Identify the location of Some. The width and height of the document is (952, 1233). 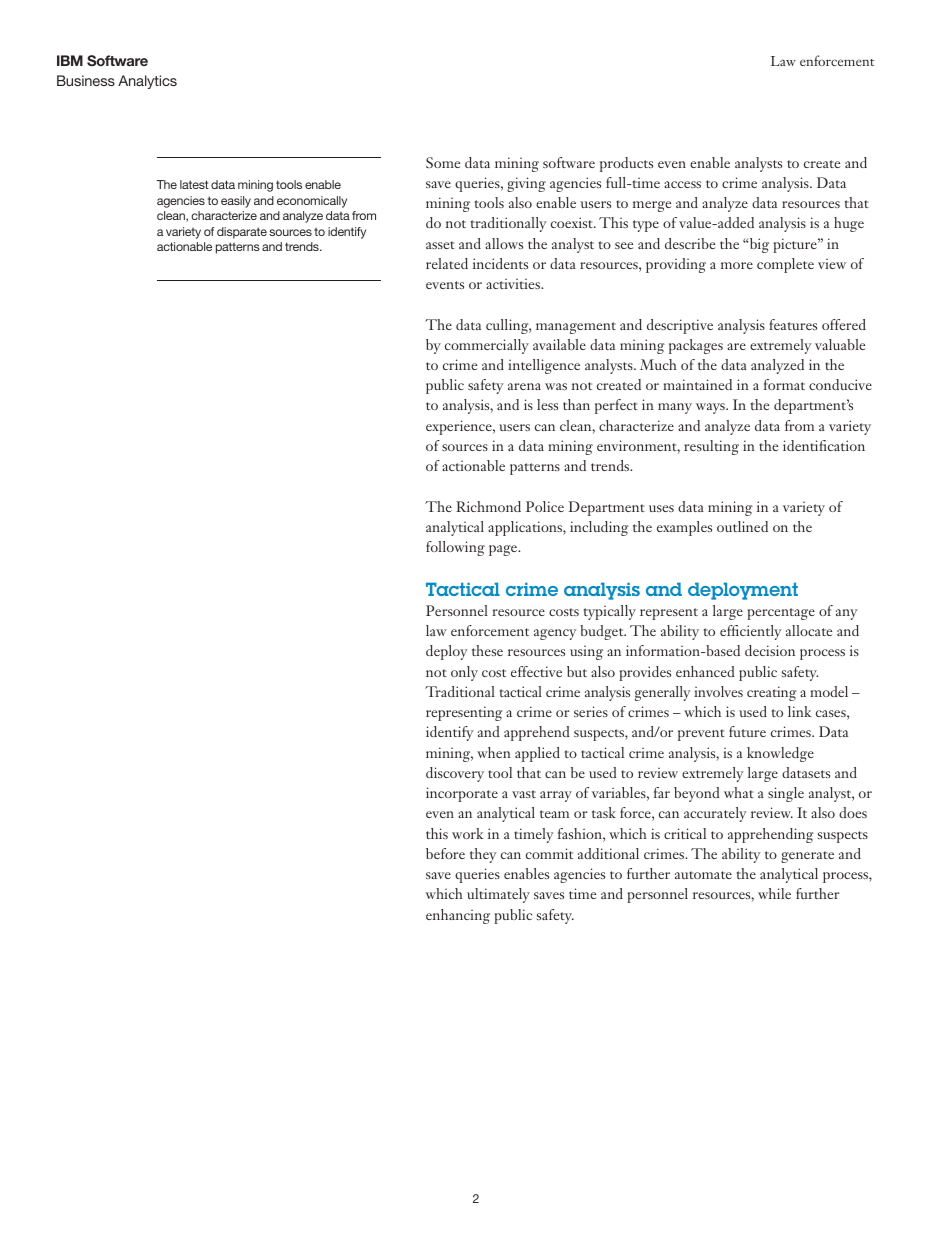
(443, 162).
